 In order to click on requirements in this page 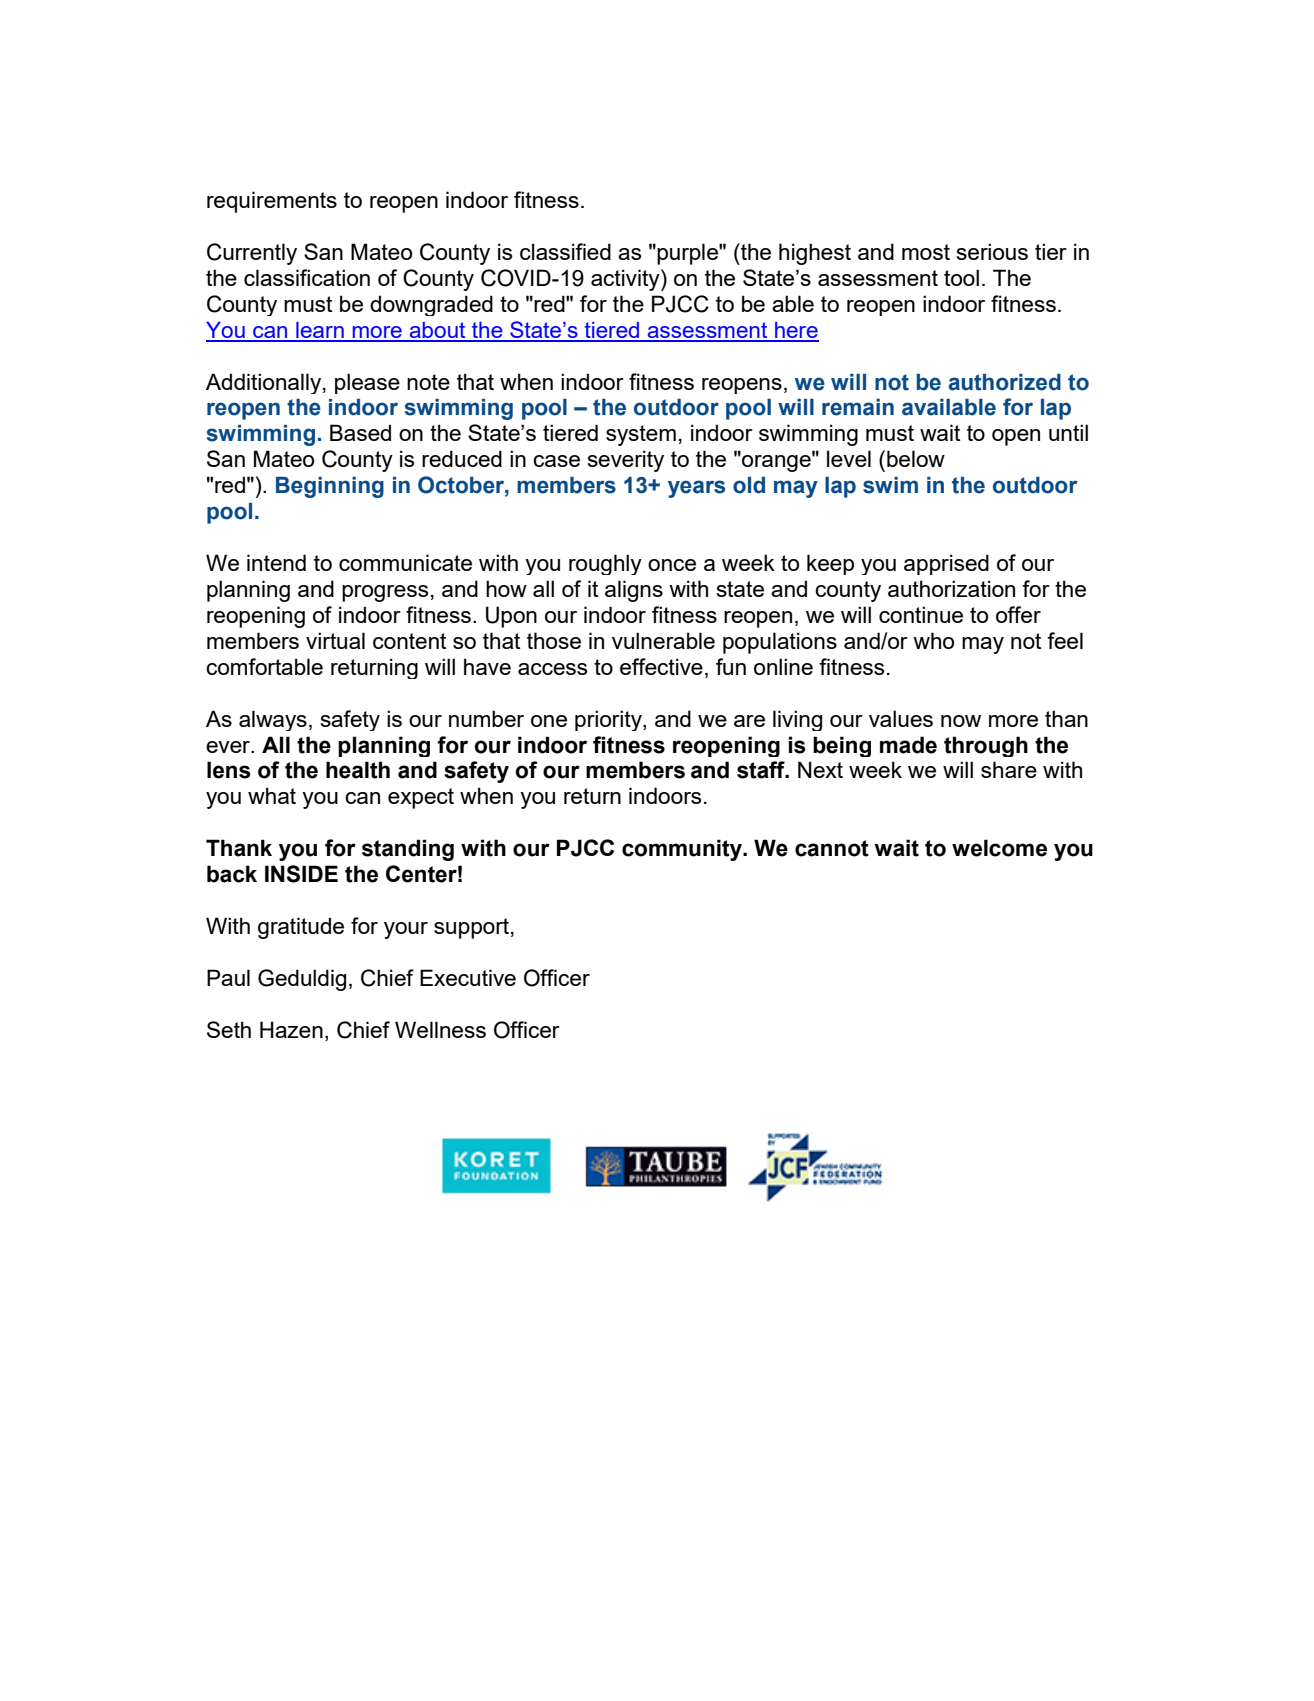, I will do `click(272, 202)`.
